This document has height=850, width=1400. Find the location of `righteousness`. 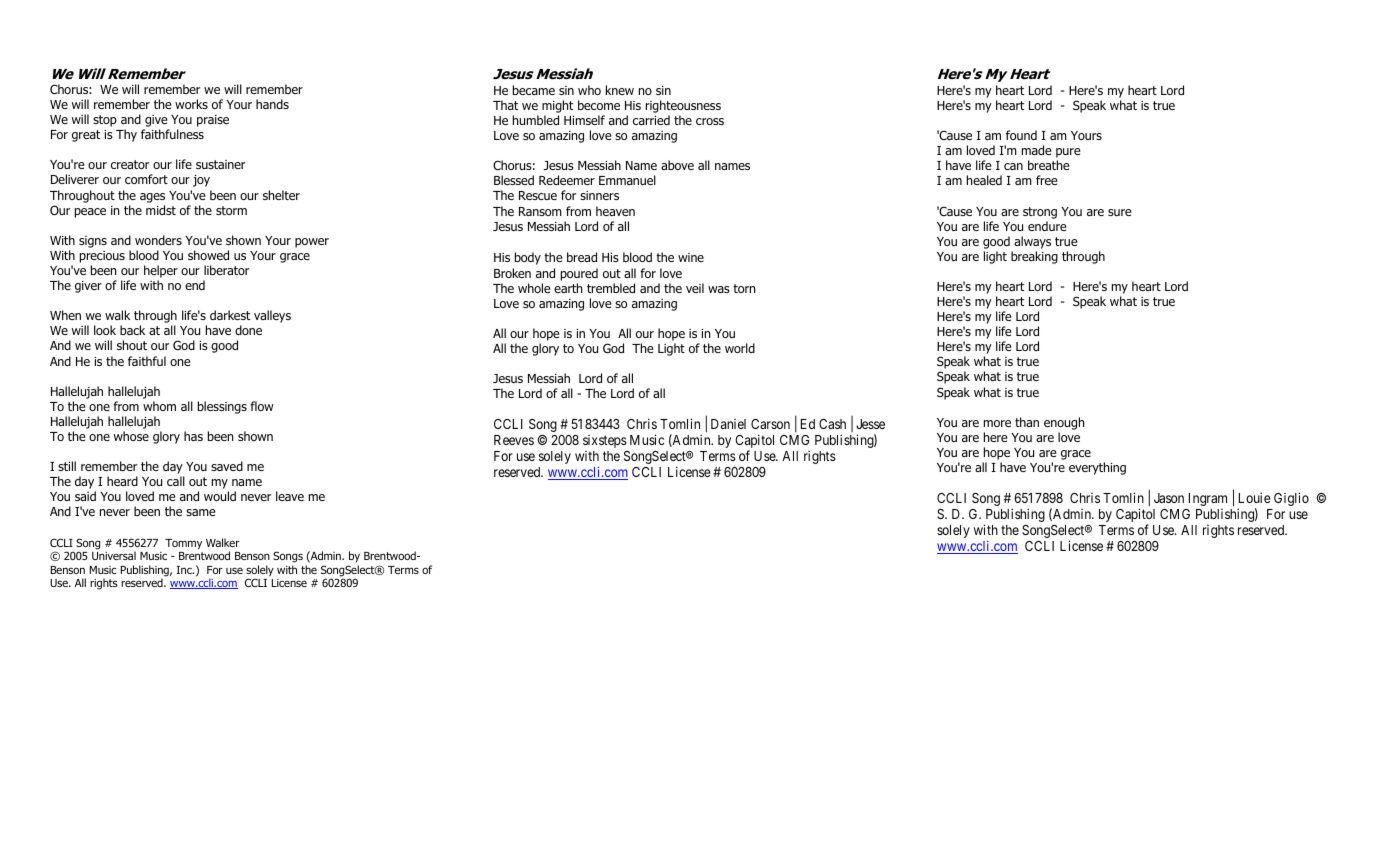

righteousness is located at coordinates (683, 106).
